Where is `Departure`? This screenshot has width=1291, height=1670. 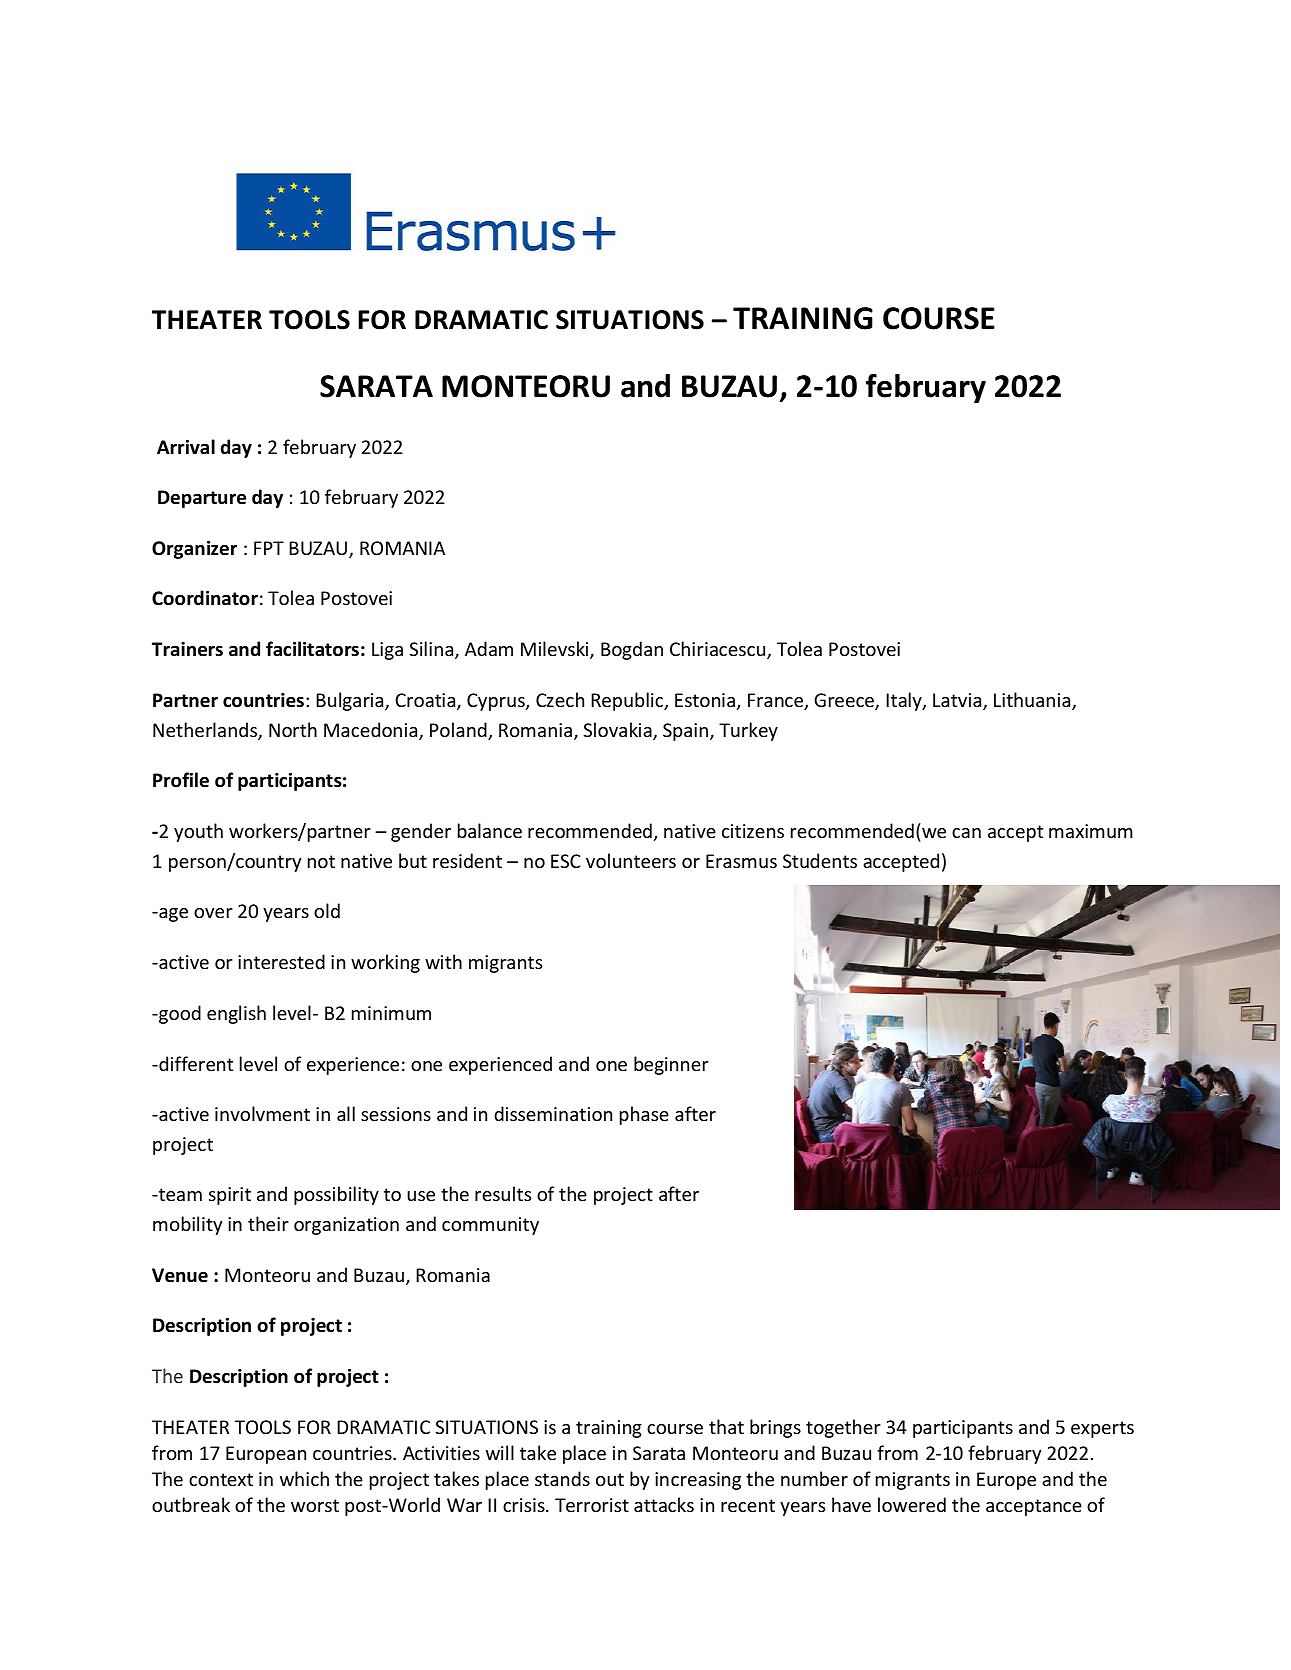 Departure is located at coordinates (202, 499).
